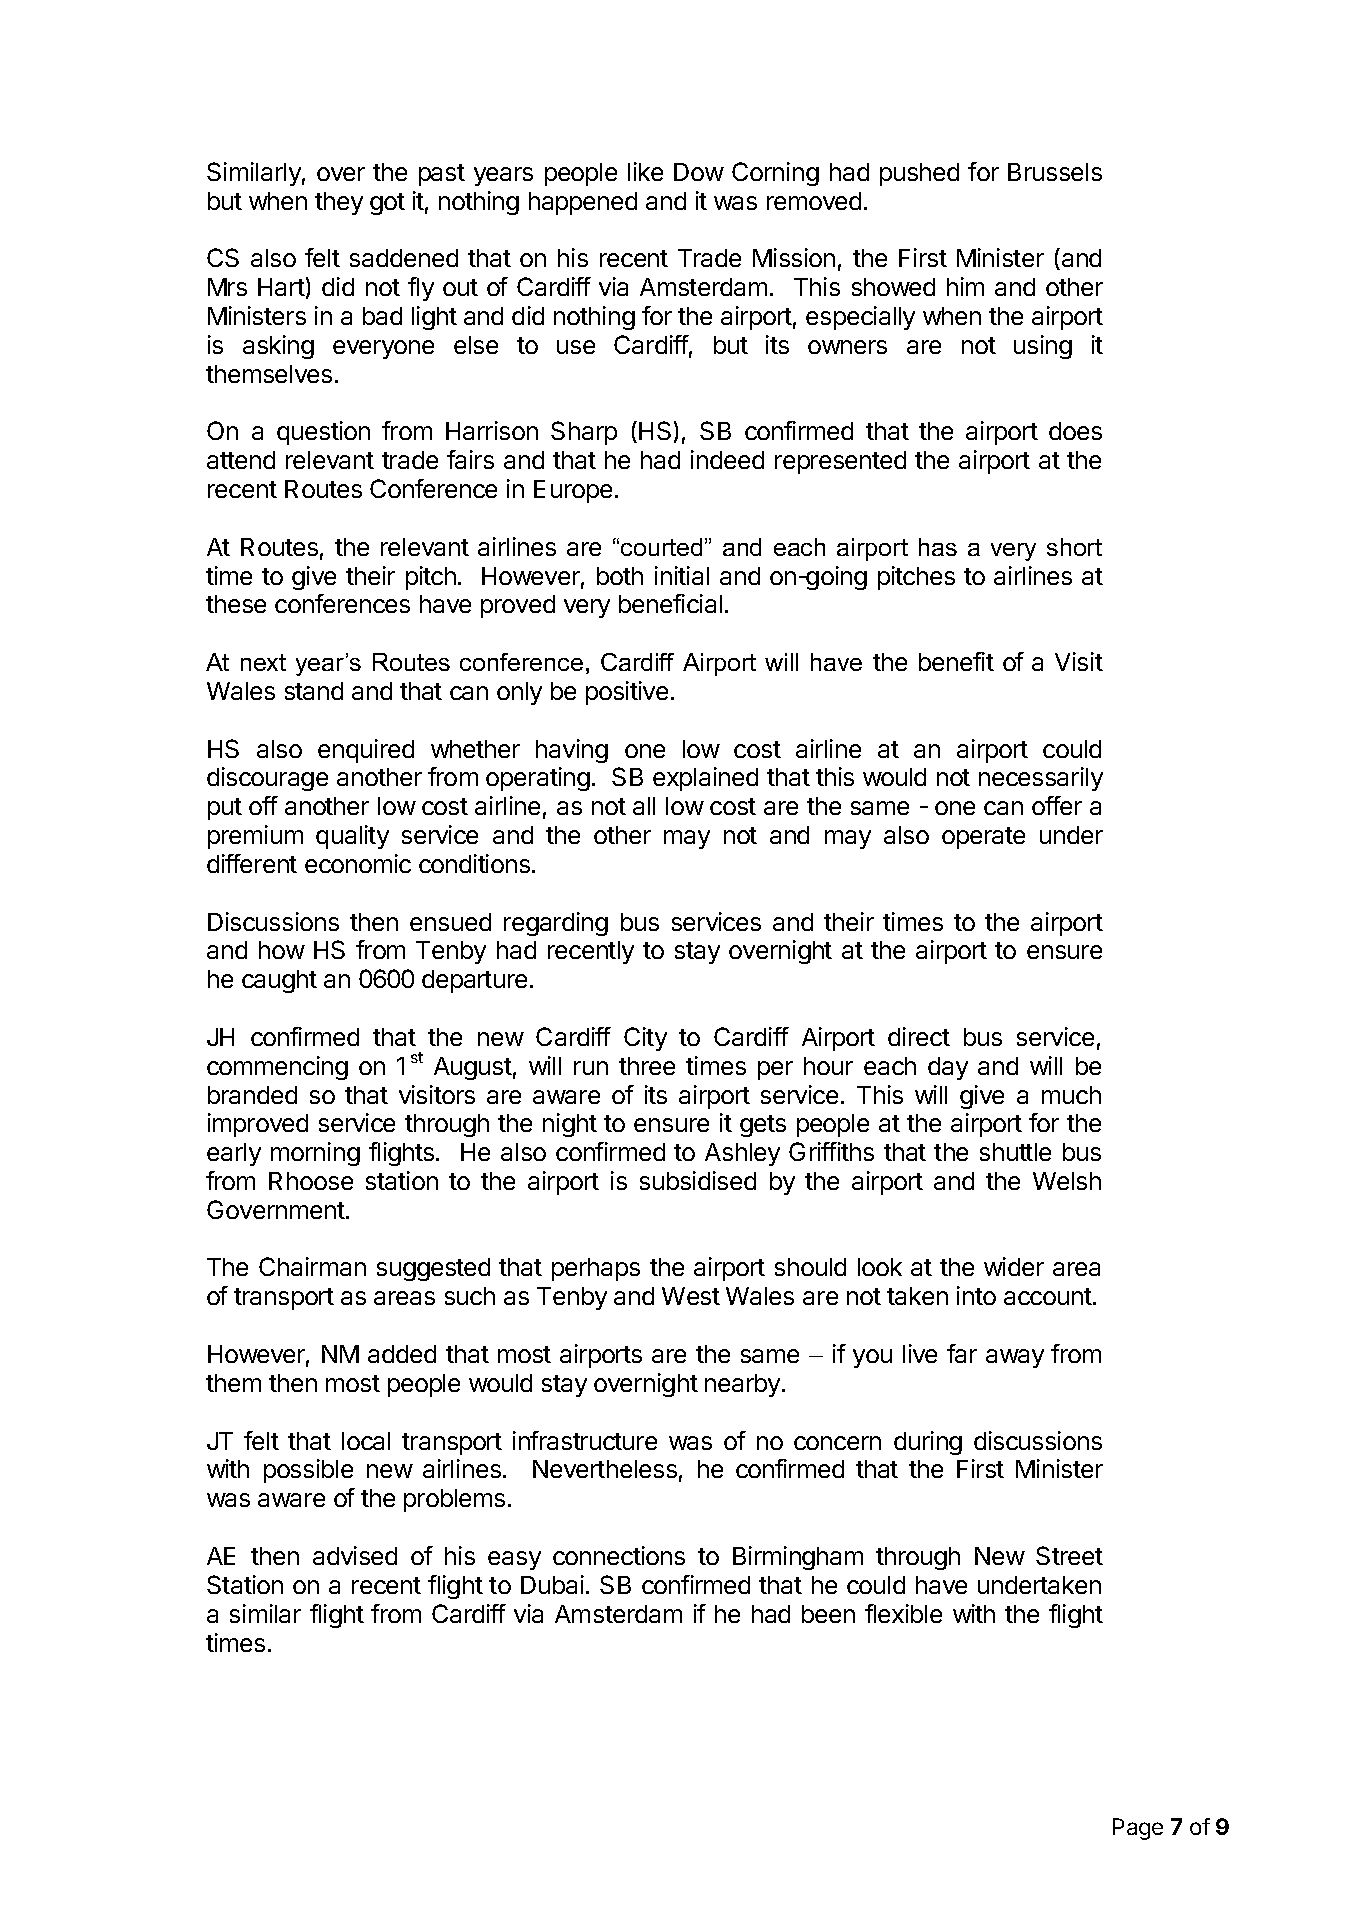 This screenshot has height=1919, width=1357. Describe the element at coordinates (355, 1555) in the screenshot. I see `advised` at that location.
